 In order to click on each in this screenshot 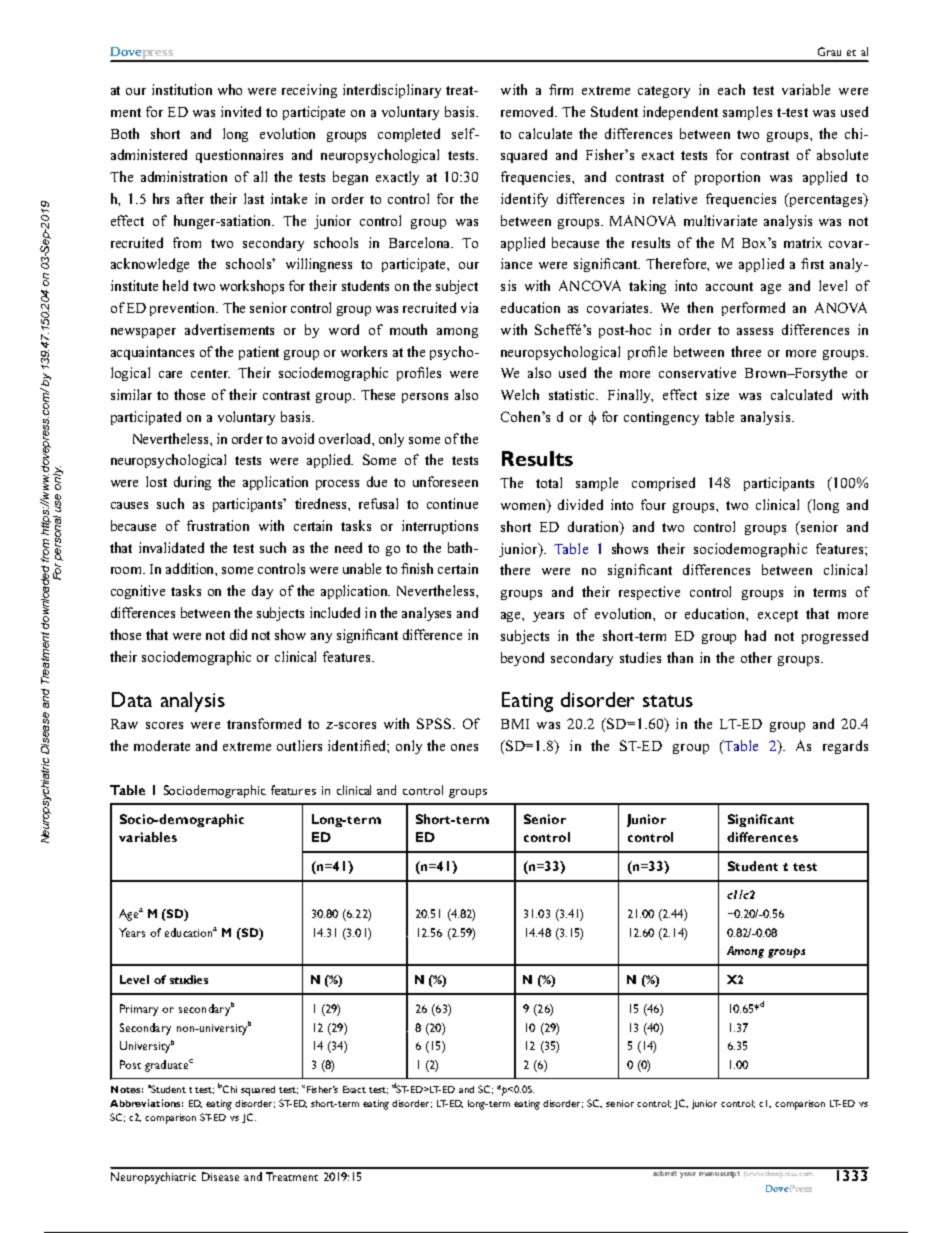, I will do `click(731, 89)`.
